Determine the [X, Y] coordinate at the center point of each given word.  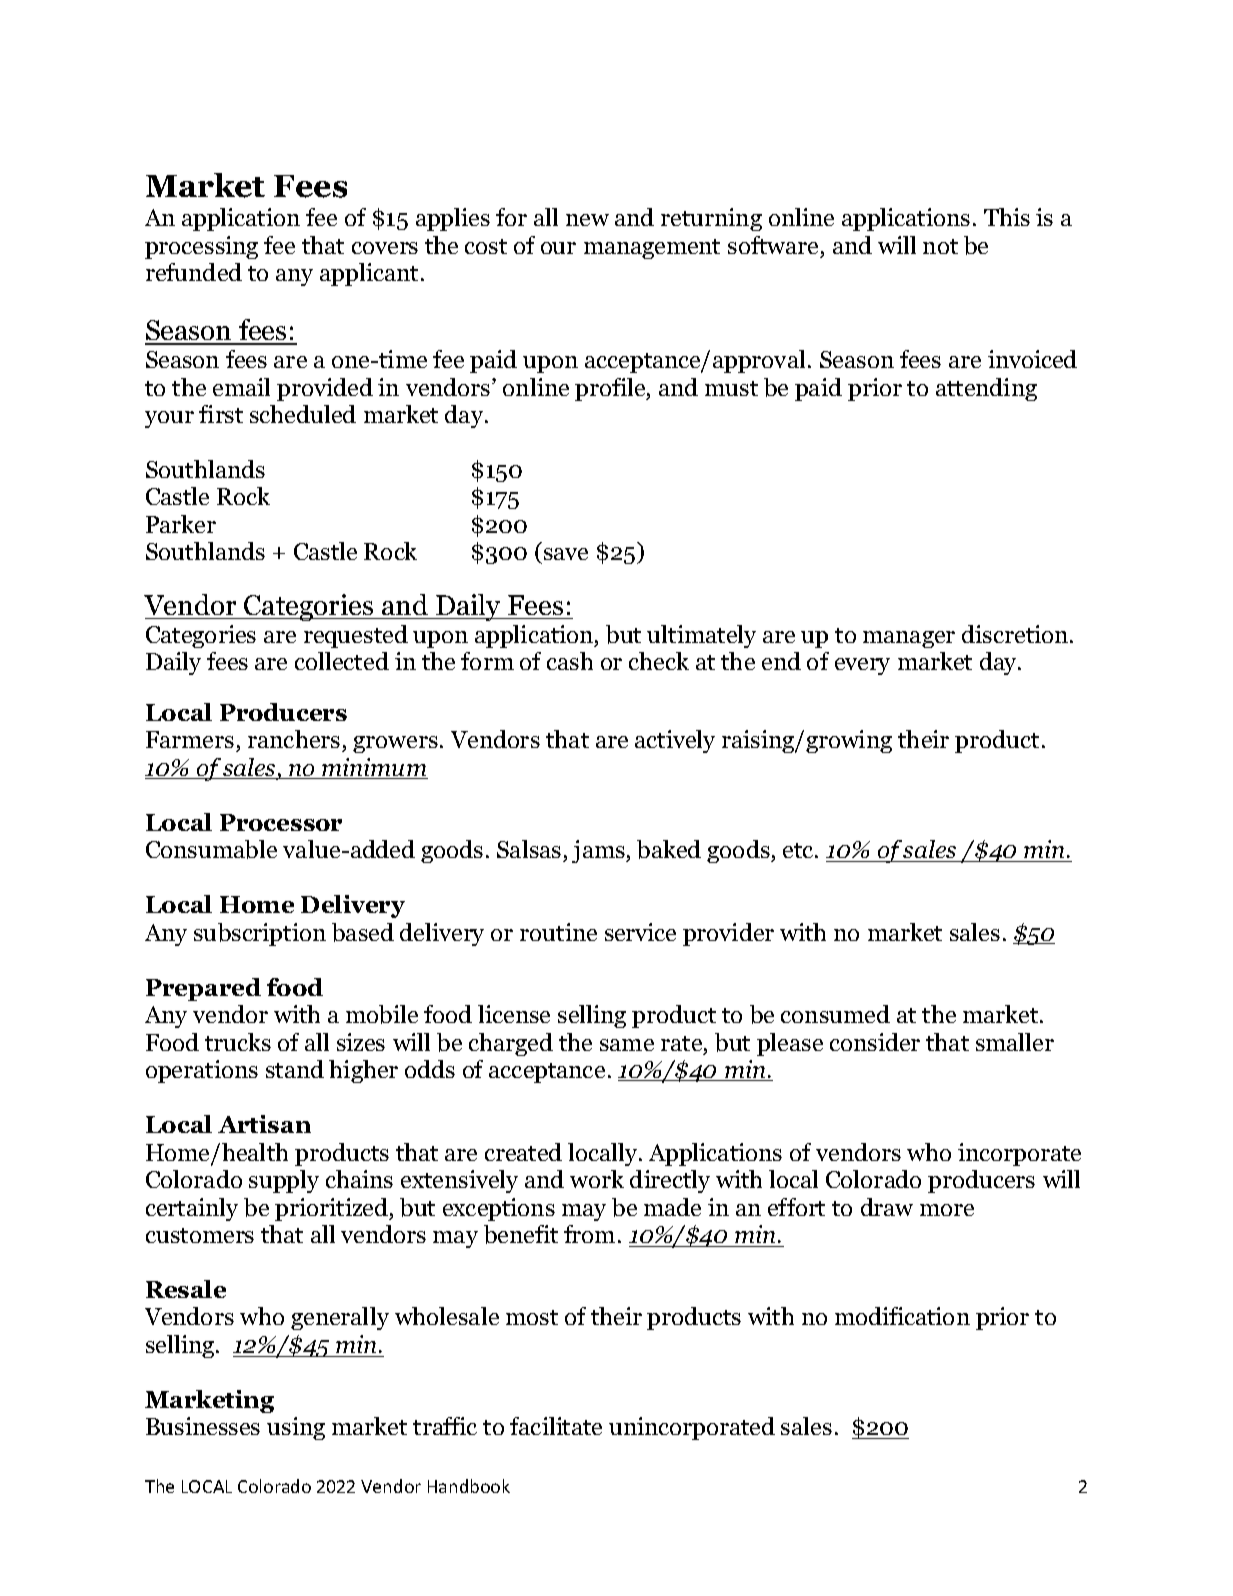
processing [201, 247]
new [587, 220]
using [296, 1428]
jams [599, 851]
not [940, 246]
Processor [281, 822]
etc [799, 850]
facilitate [556, 1426]
